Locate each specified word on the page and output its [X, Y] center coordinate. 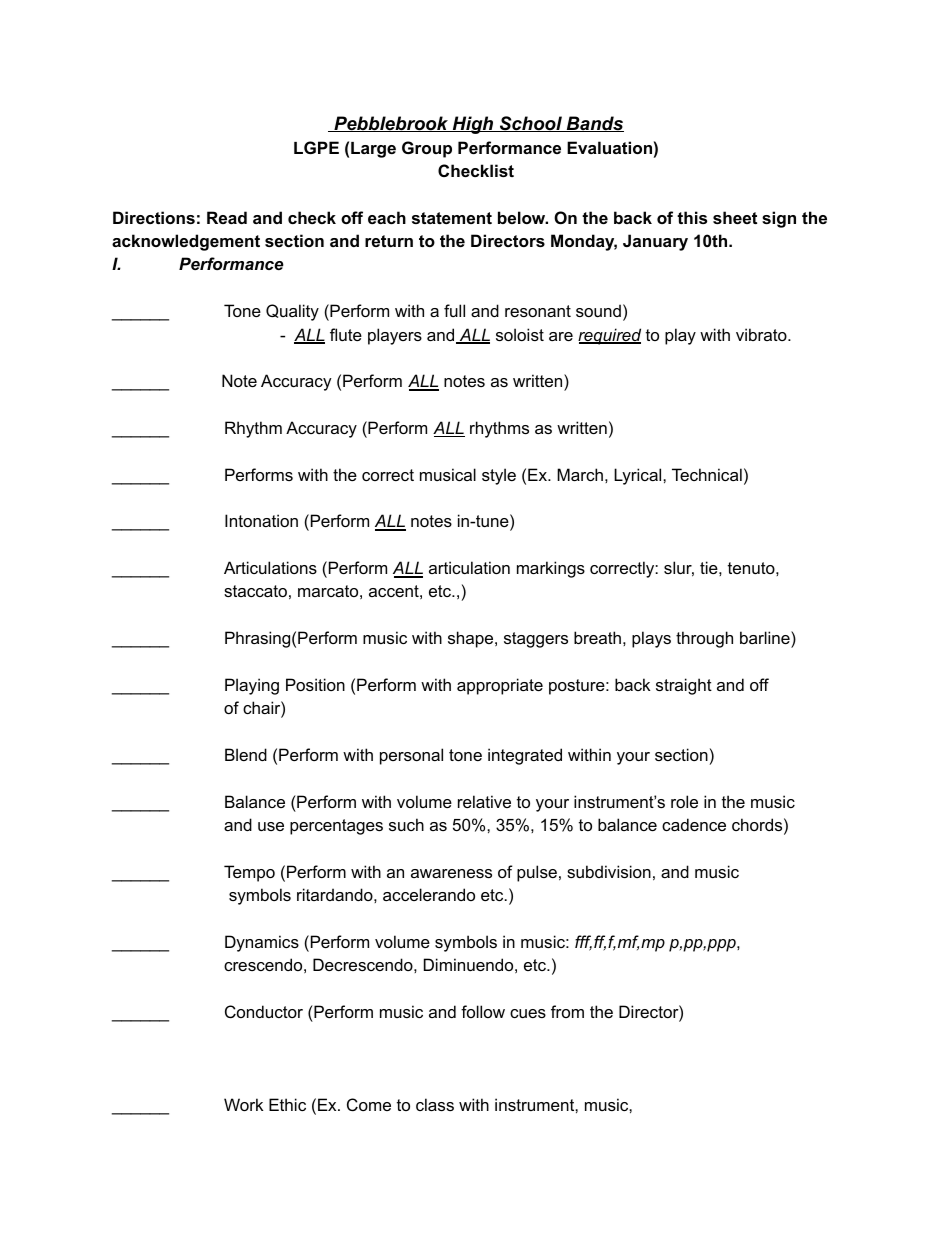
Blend [246, 754]
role [684, 801]
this [692, 217]
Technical [707, 474]
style [499, 476]
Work [243, 1104]
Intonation [261, 520]
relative [484, 801]
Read [227, 217]
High [473, 125]
